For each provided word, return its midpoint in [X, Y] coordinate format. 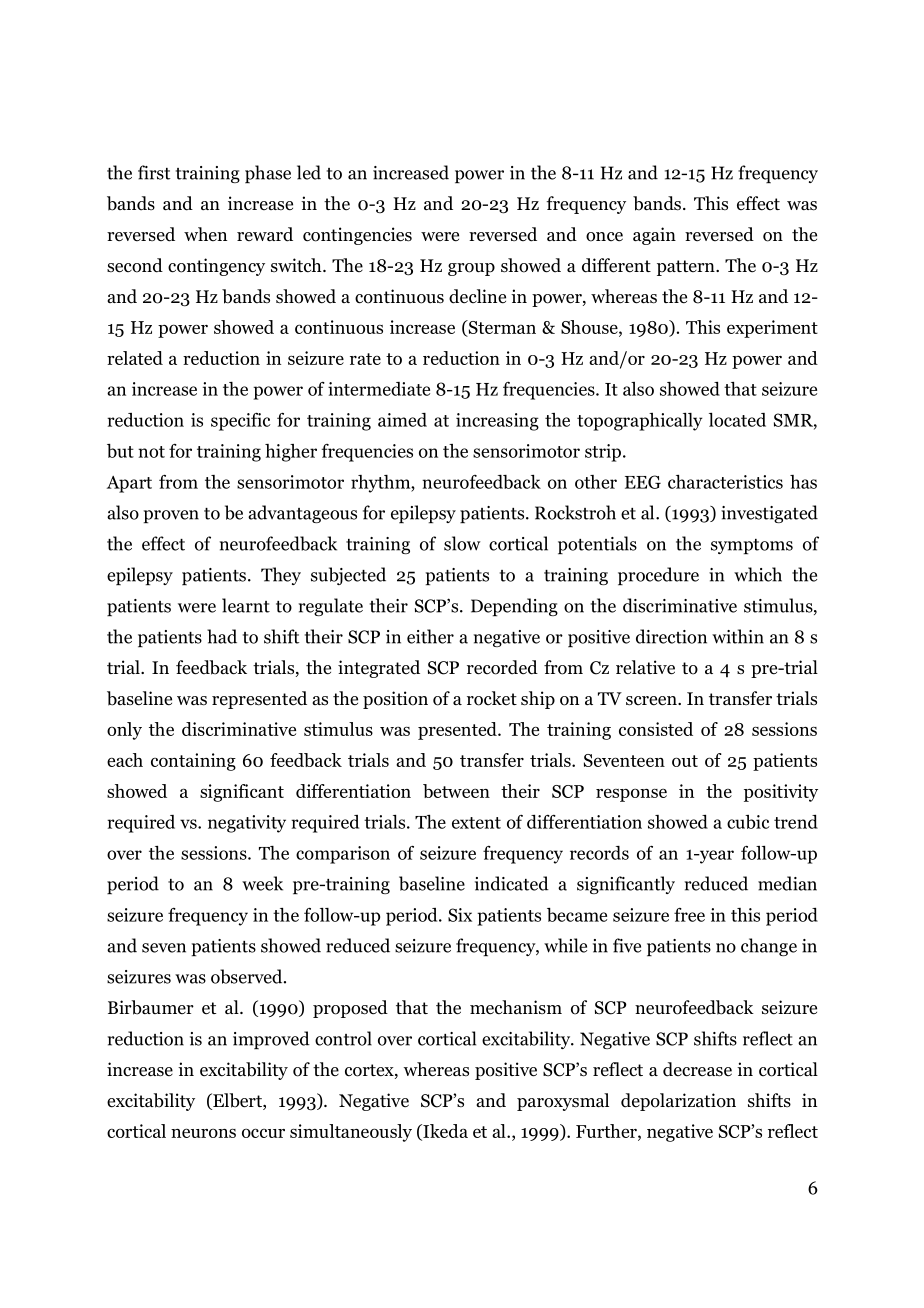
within [738, 636]
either [430, 636]
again [654, 236]
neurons [203, 1133]
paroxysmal [563, 1102]
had [222, 636]
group [471, 269]
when [205, 234]
